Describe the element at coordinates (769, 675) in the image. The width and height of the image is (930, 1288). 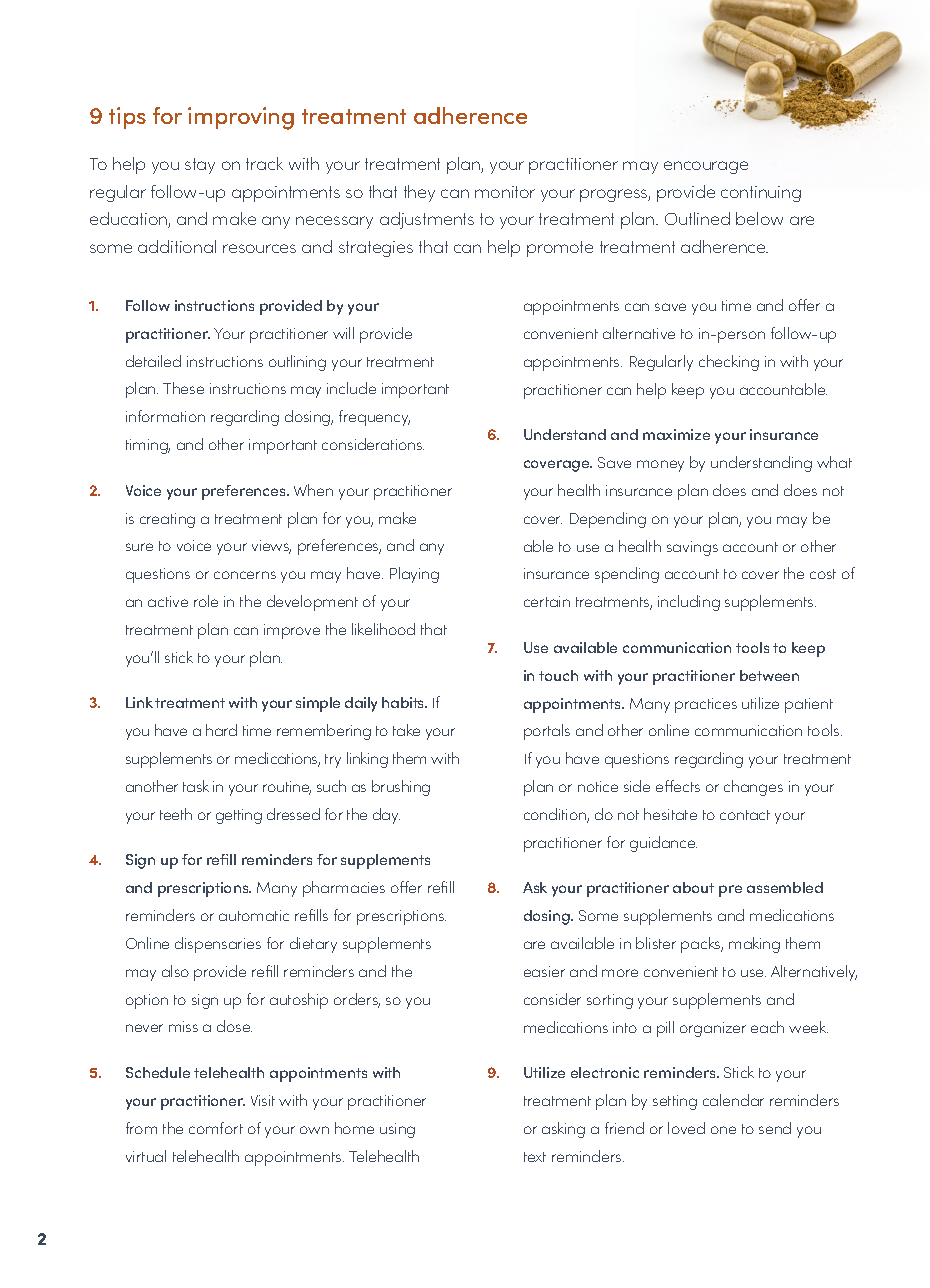
I see `between` at that location.
